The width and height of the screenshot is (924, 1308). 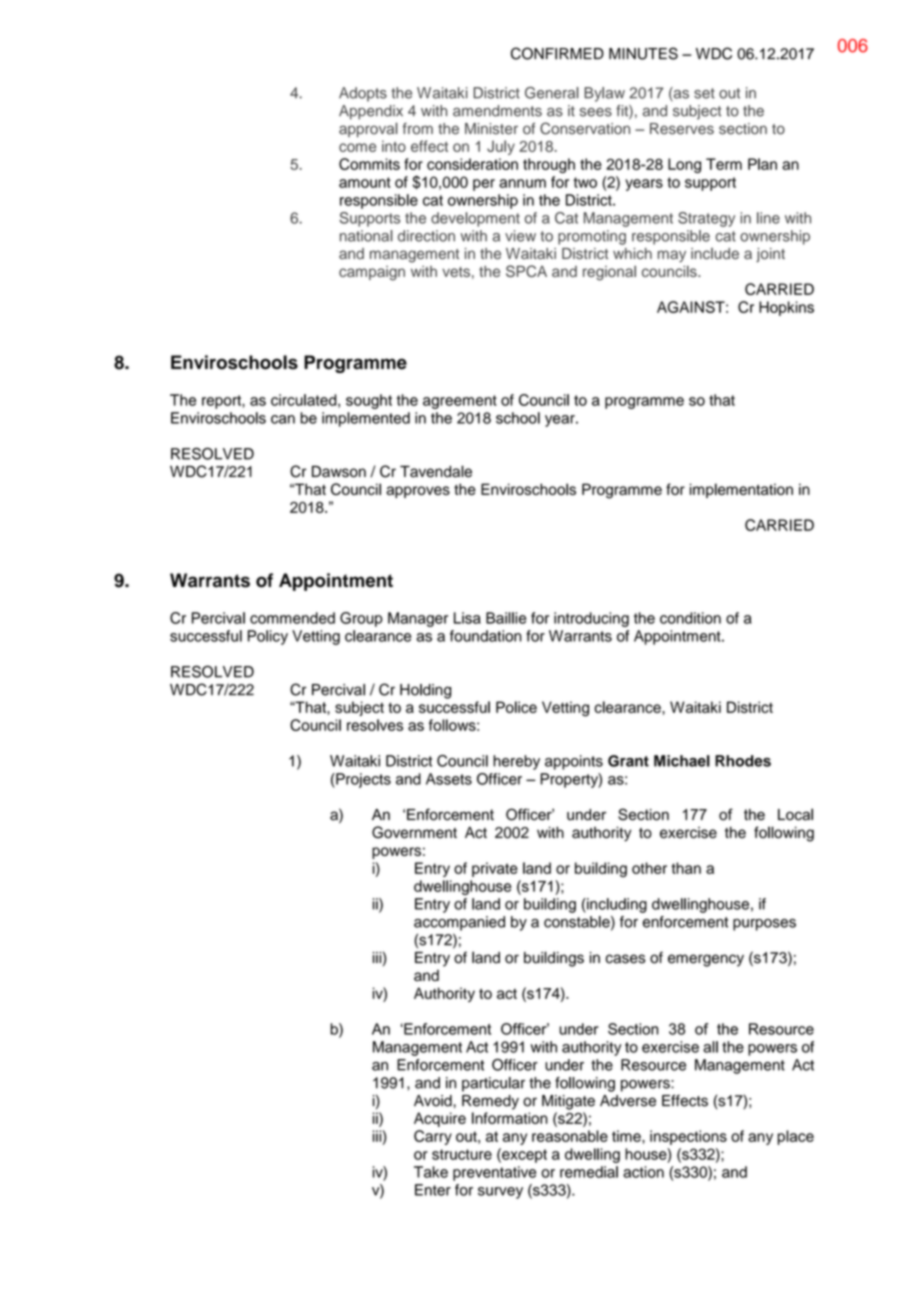 I want to click on commended, so click(x=292, y=618).
